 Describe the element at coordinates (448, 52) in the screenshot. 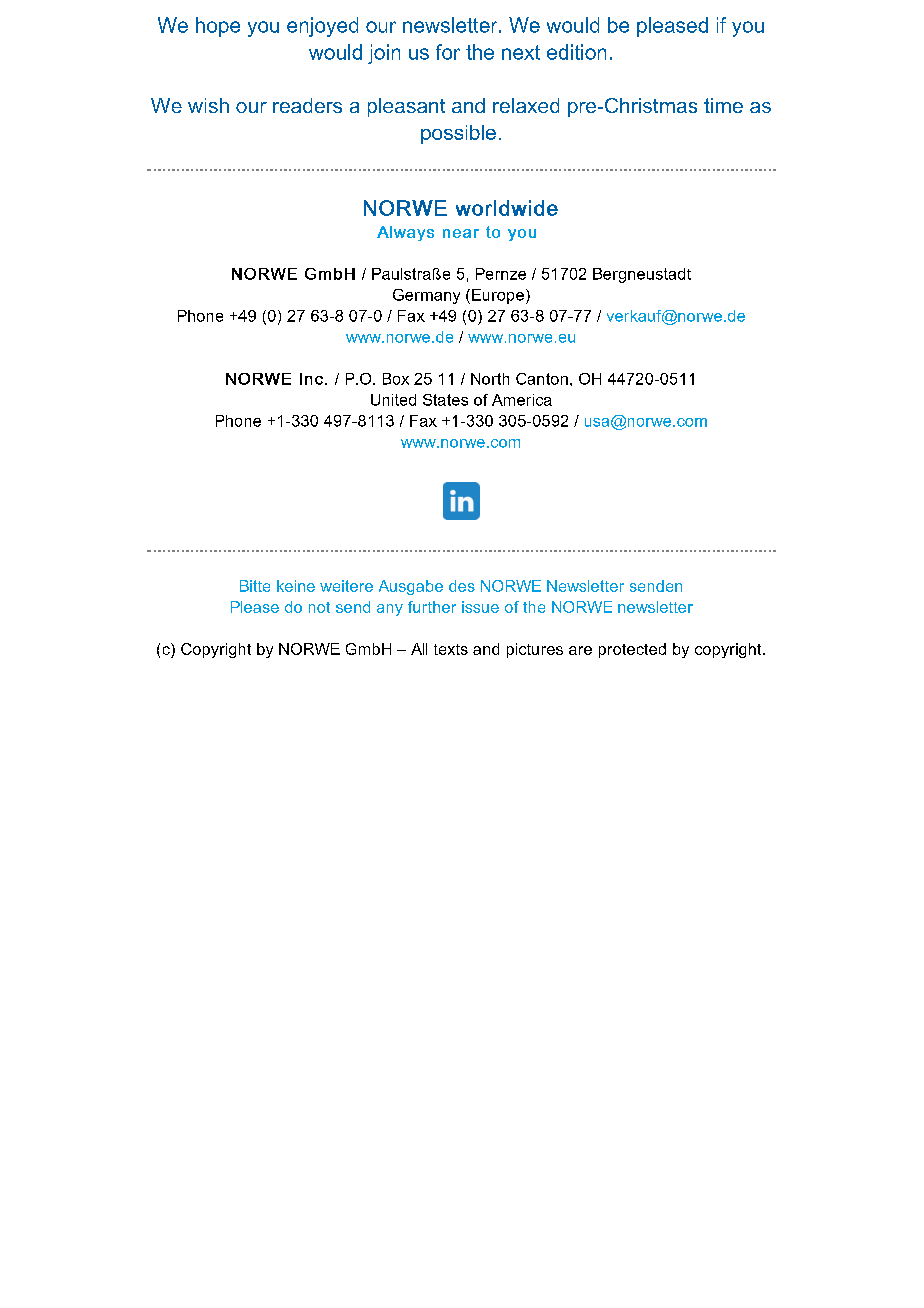

I see `for` at that location.
